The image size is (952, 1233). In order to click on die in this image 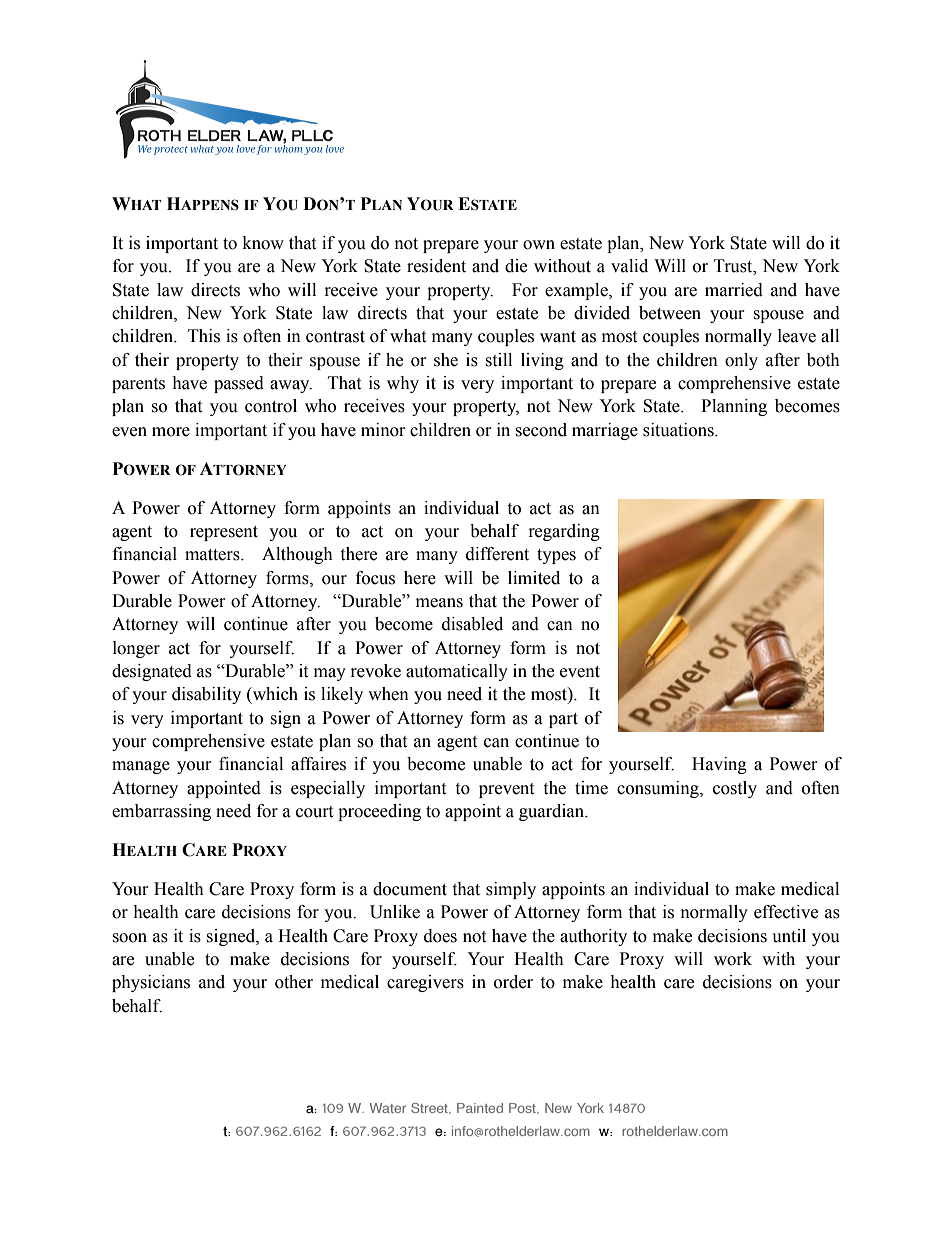, I will do `click(516, 266)`.
